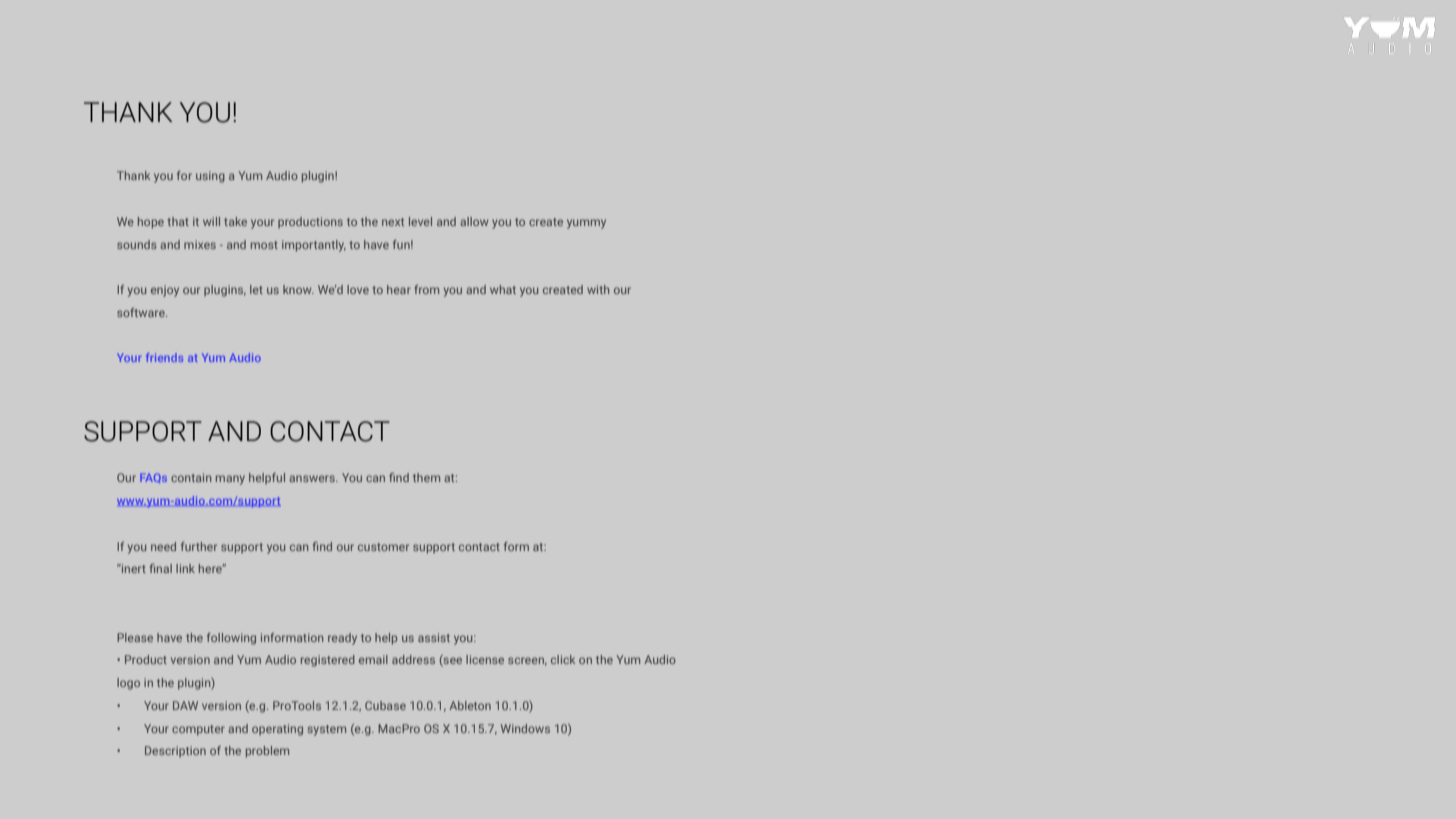 The height and width of the screenshot is (819, 1456). What do you see at coordinates (198, 730) in the screenshot?
I see `computer` at bounding box center [198, 730].
